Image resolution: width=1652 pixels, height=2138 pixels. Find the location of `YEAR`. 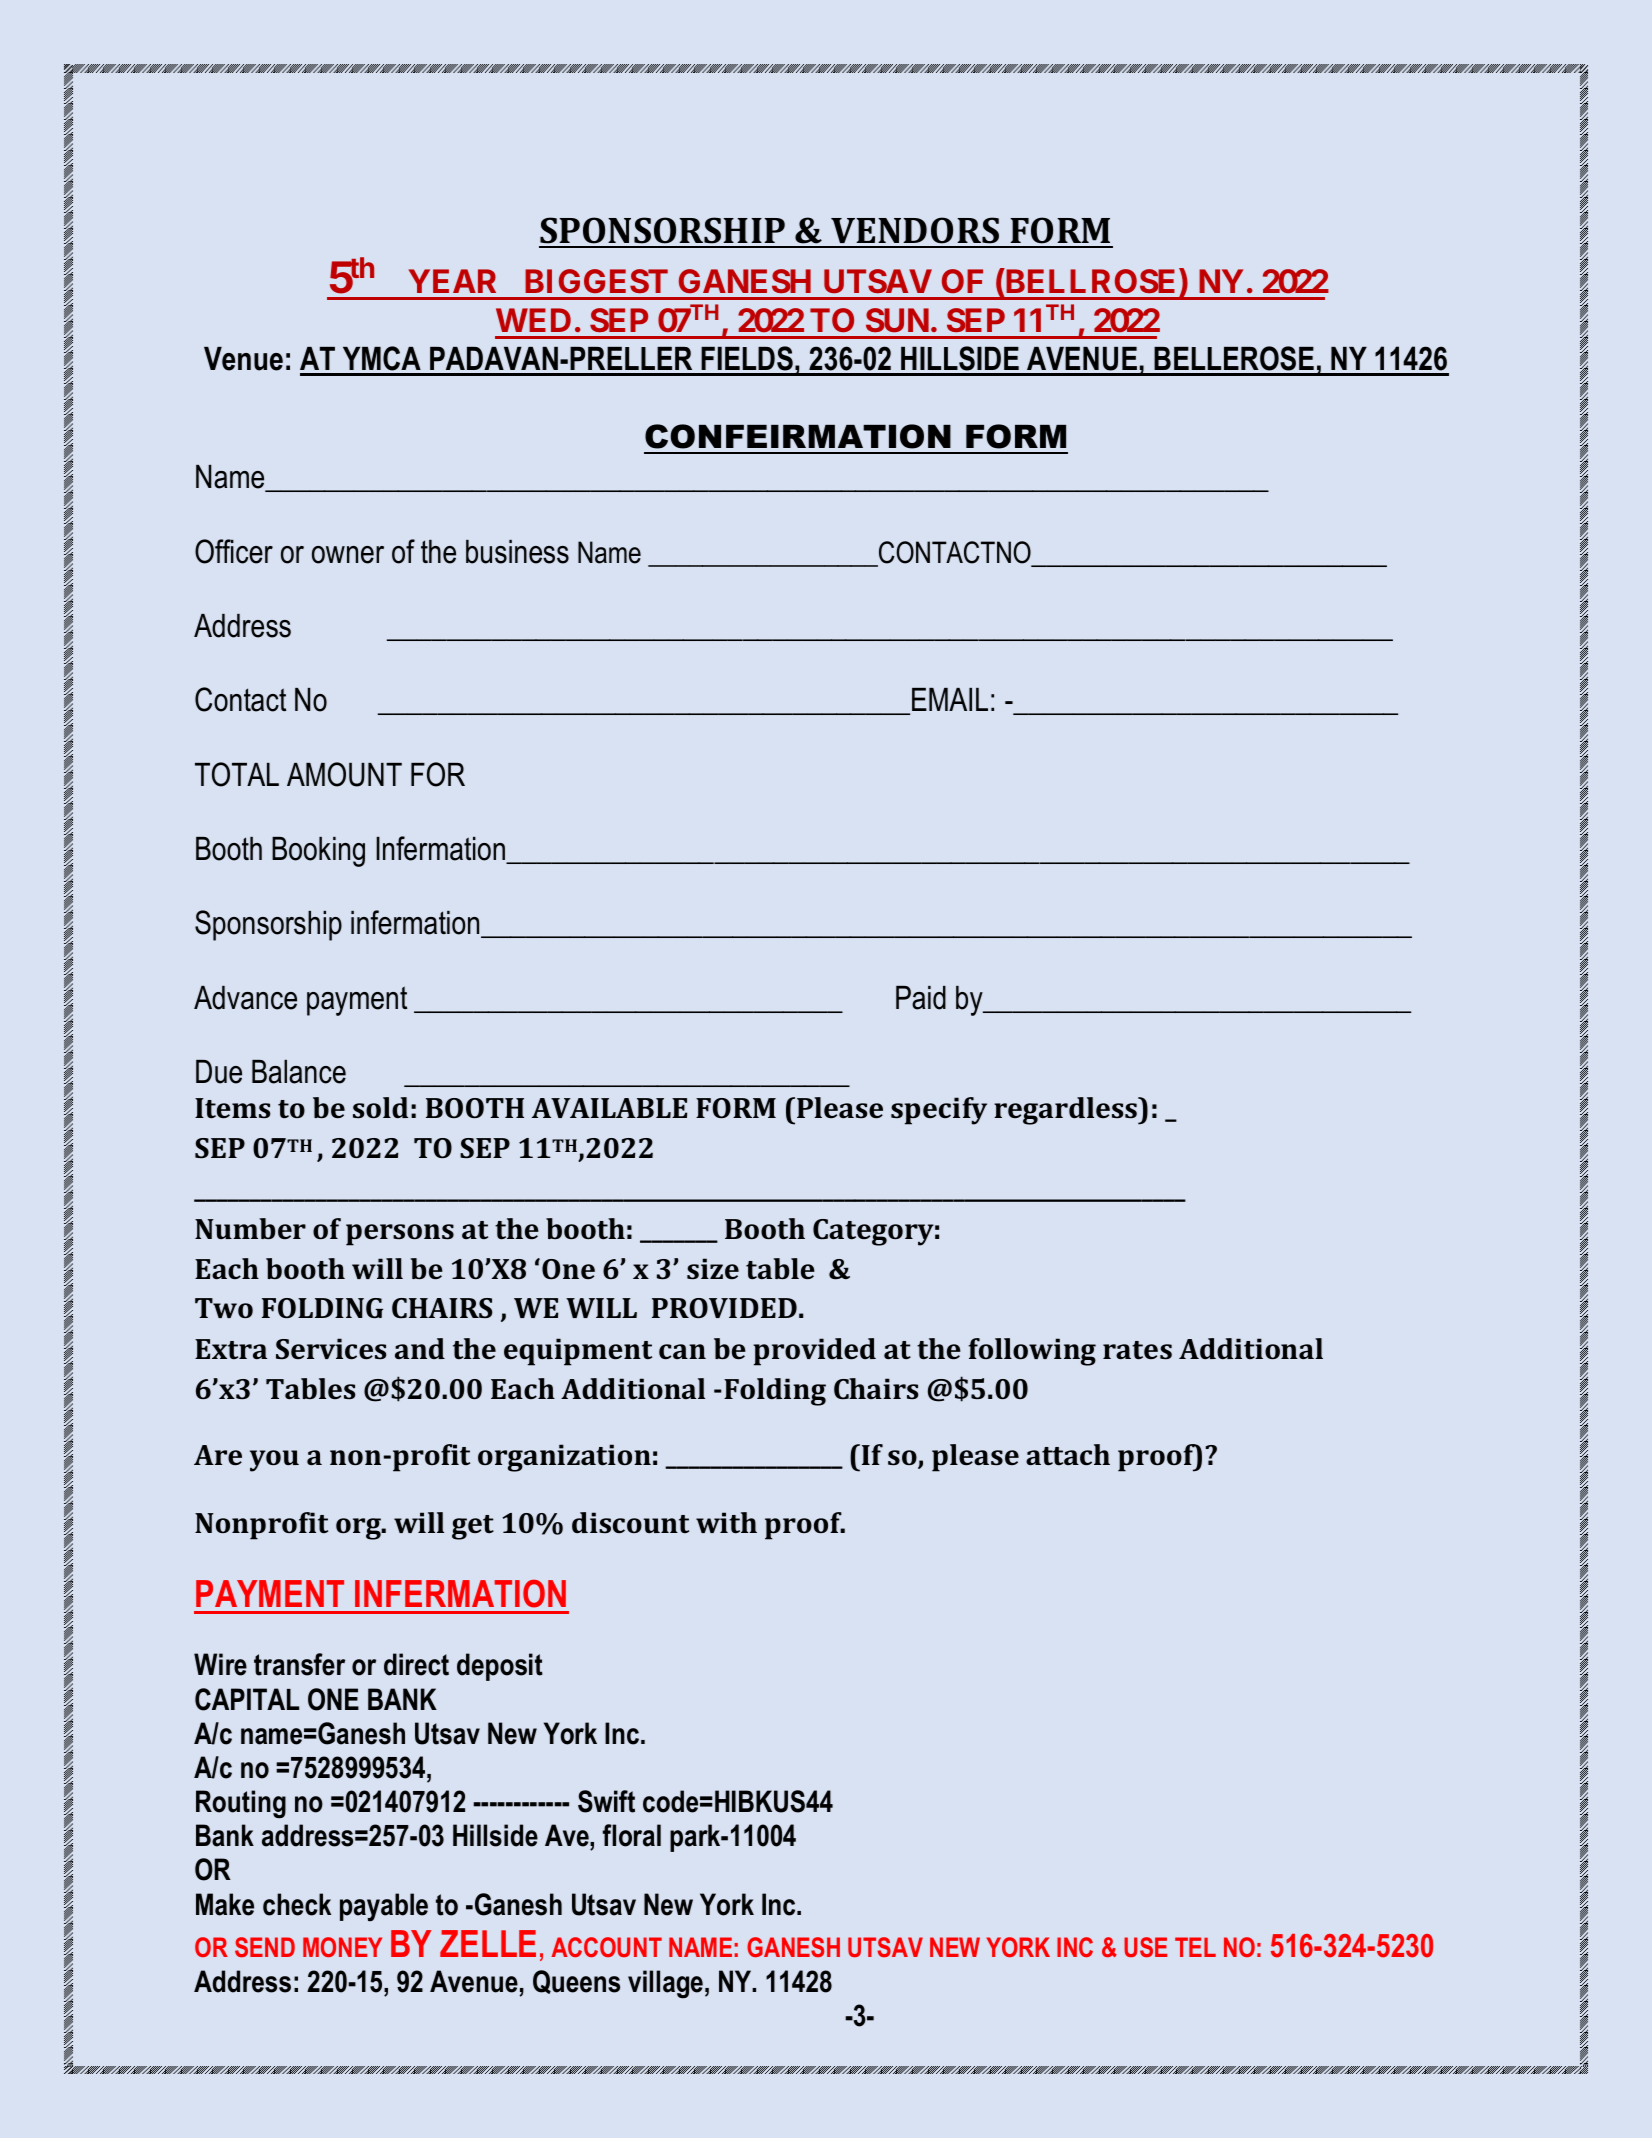

YEAR is located at coordinates (452, 281).
